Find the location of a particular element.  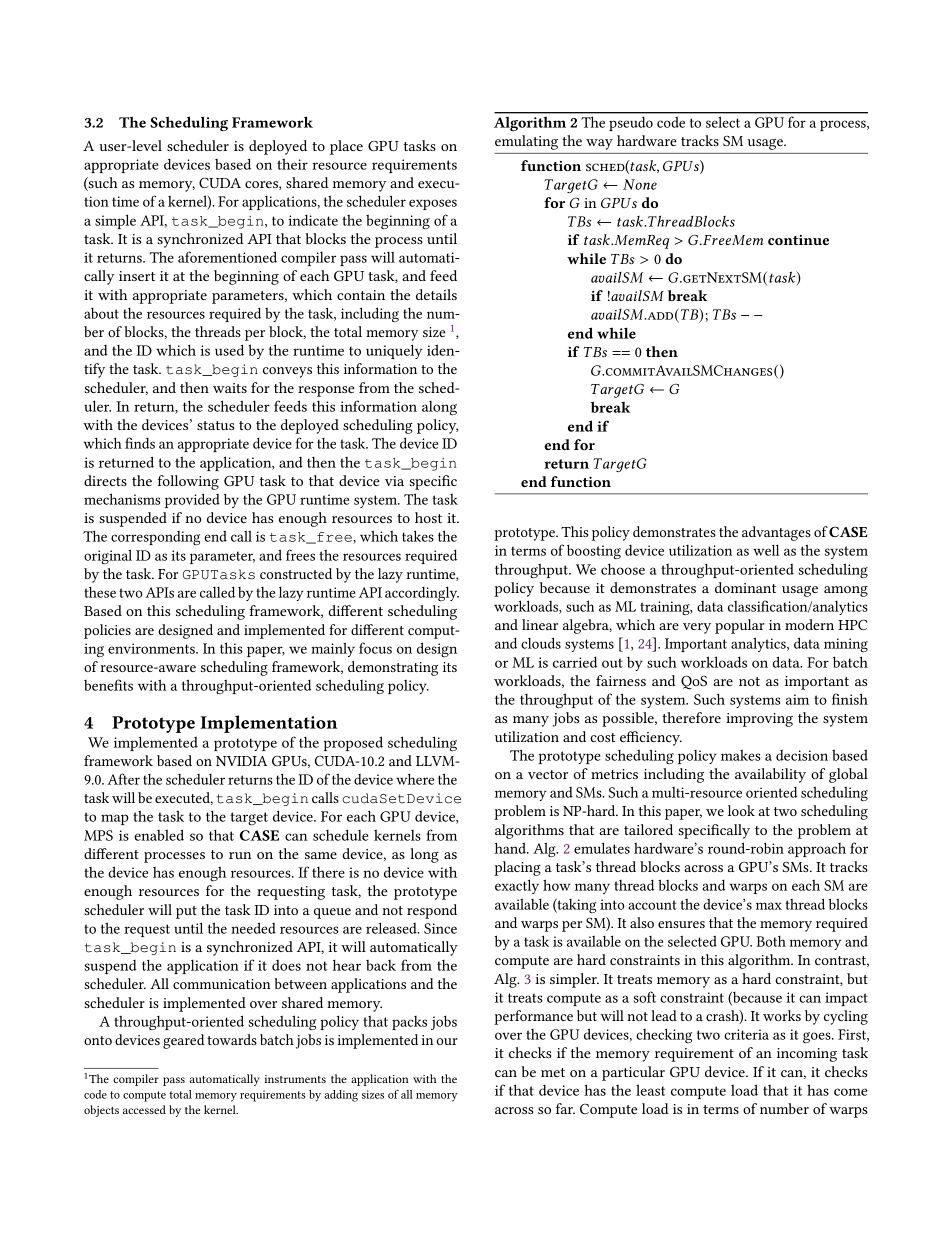

availability is located at coordinates (770, 775).
